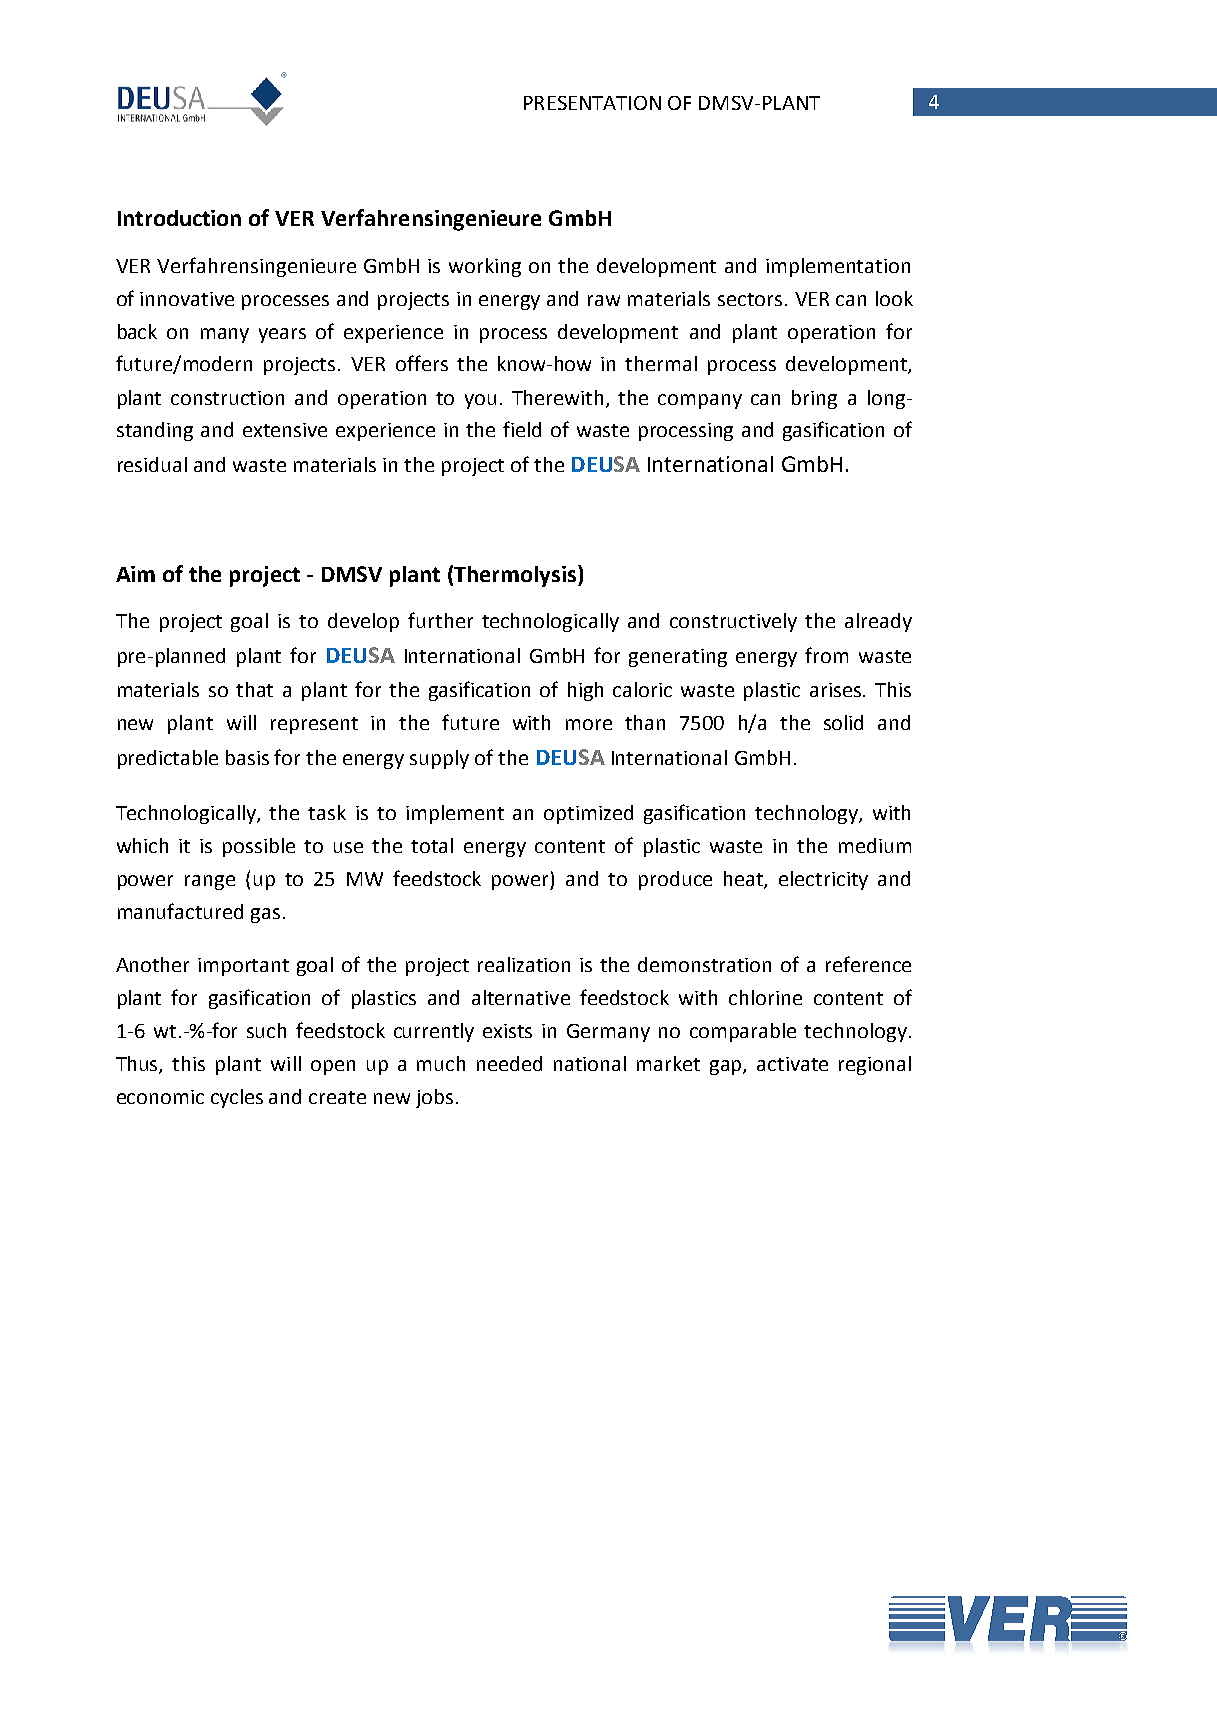  Describe the element at coordinates (135, 574) in the document. I see `Aim` at that location.
